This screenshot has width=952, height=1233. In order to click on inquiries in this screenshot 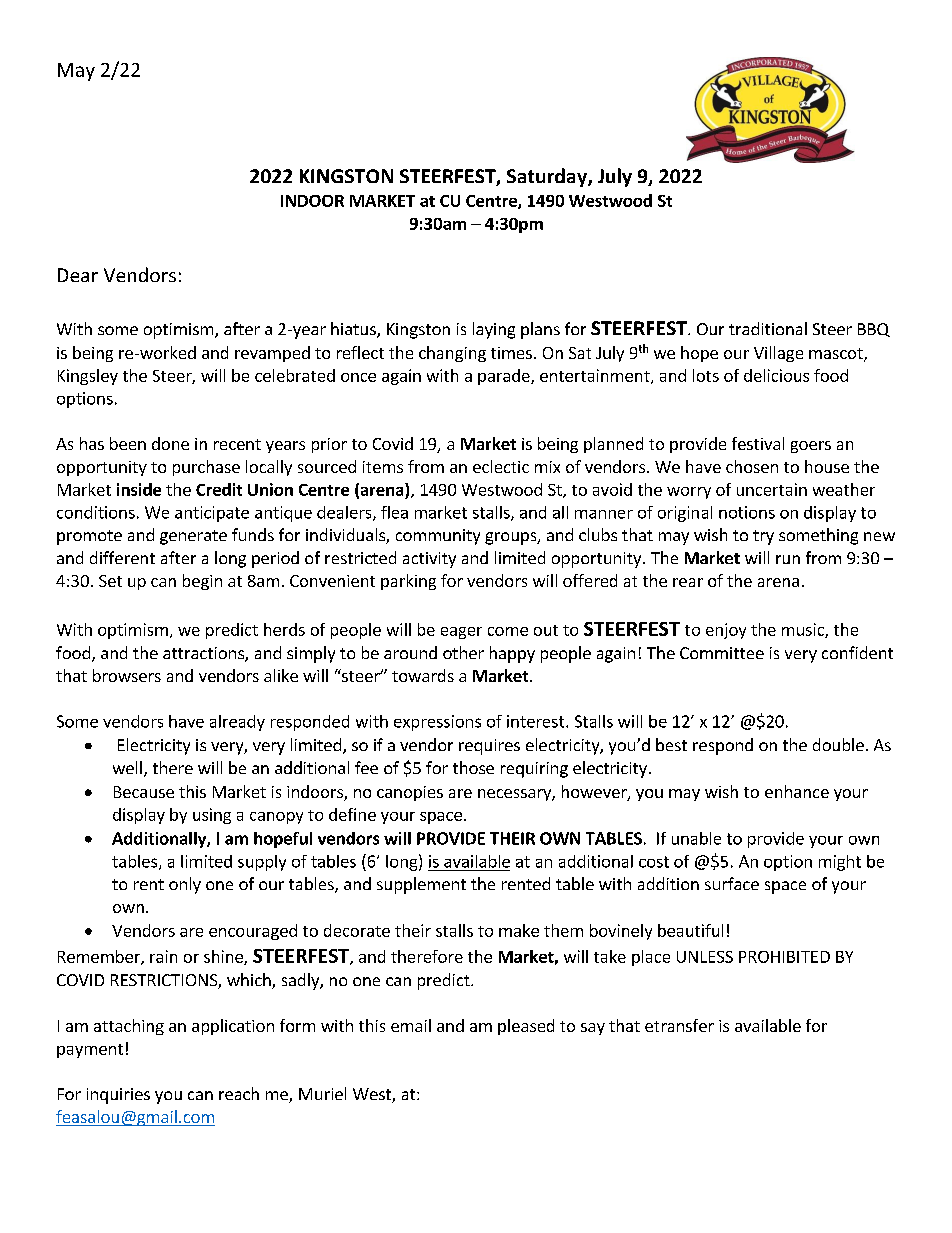, I will do `click(118, 1096)`.
